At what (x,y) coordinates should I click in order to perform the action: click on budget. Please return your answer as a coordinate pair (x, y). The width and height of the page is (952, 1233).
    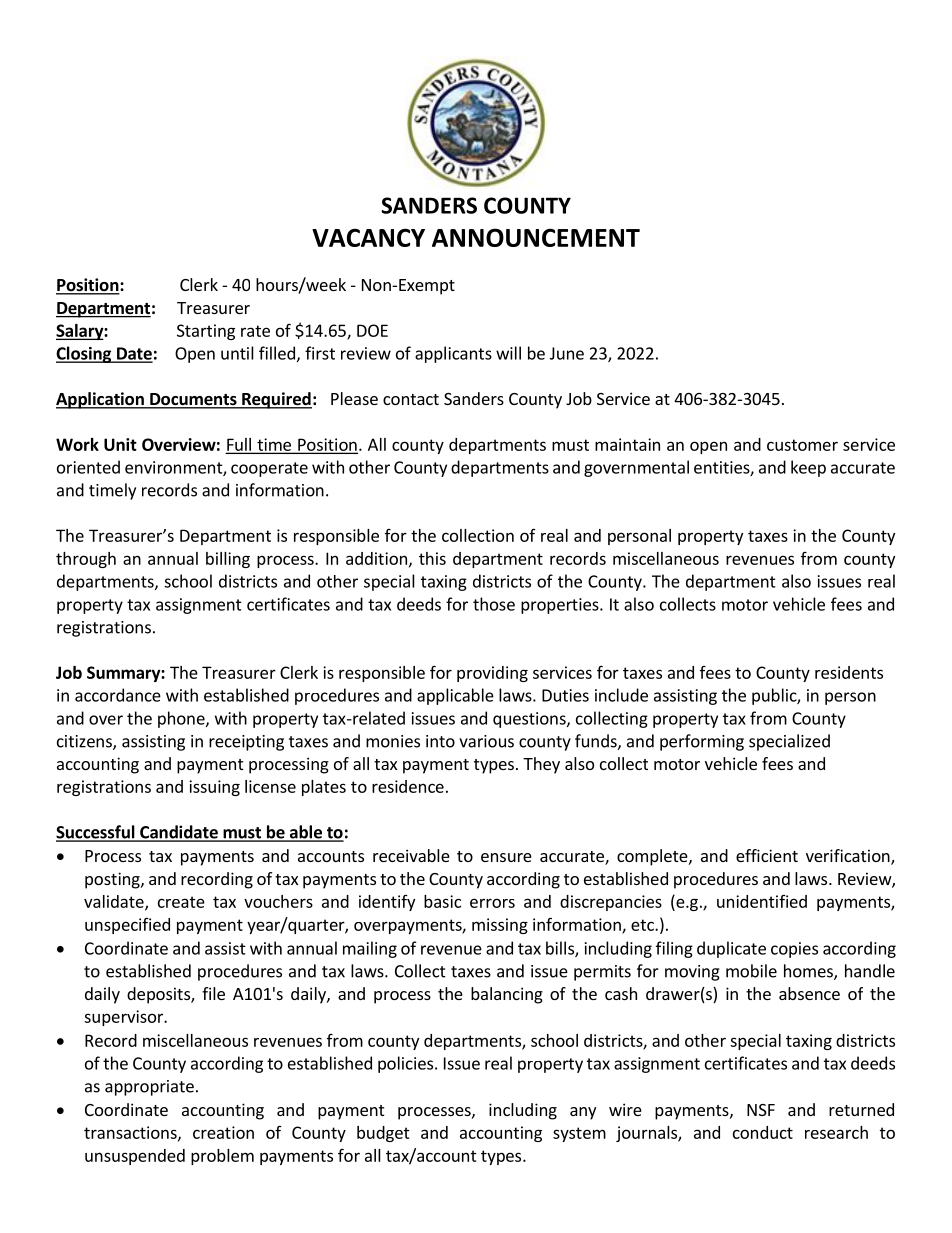
    Looking at the image, I should click on (383, 1134).
